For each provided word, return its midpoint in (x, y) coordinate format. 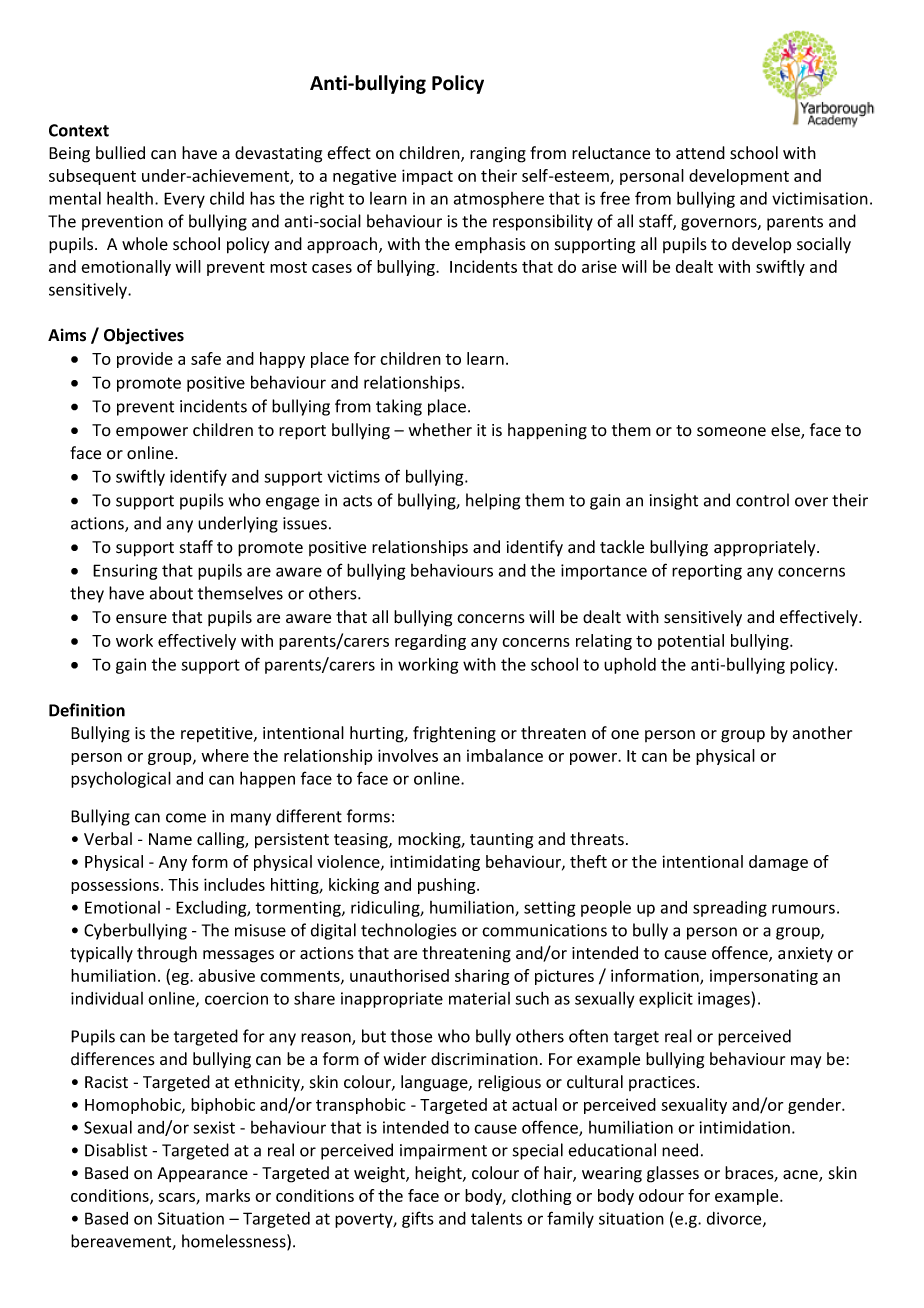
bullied (120, 153)
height (439, 1174)
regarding (430, 642)
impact (427, 177)
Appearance (202, 1174)
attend (700, 153)
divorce (735, 1219)
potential (691, 642)
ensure (141, 619)
